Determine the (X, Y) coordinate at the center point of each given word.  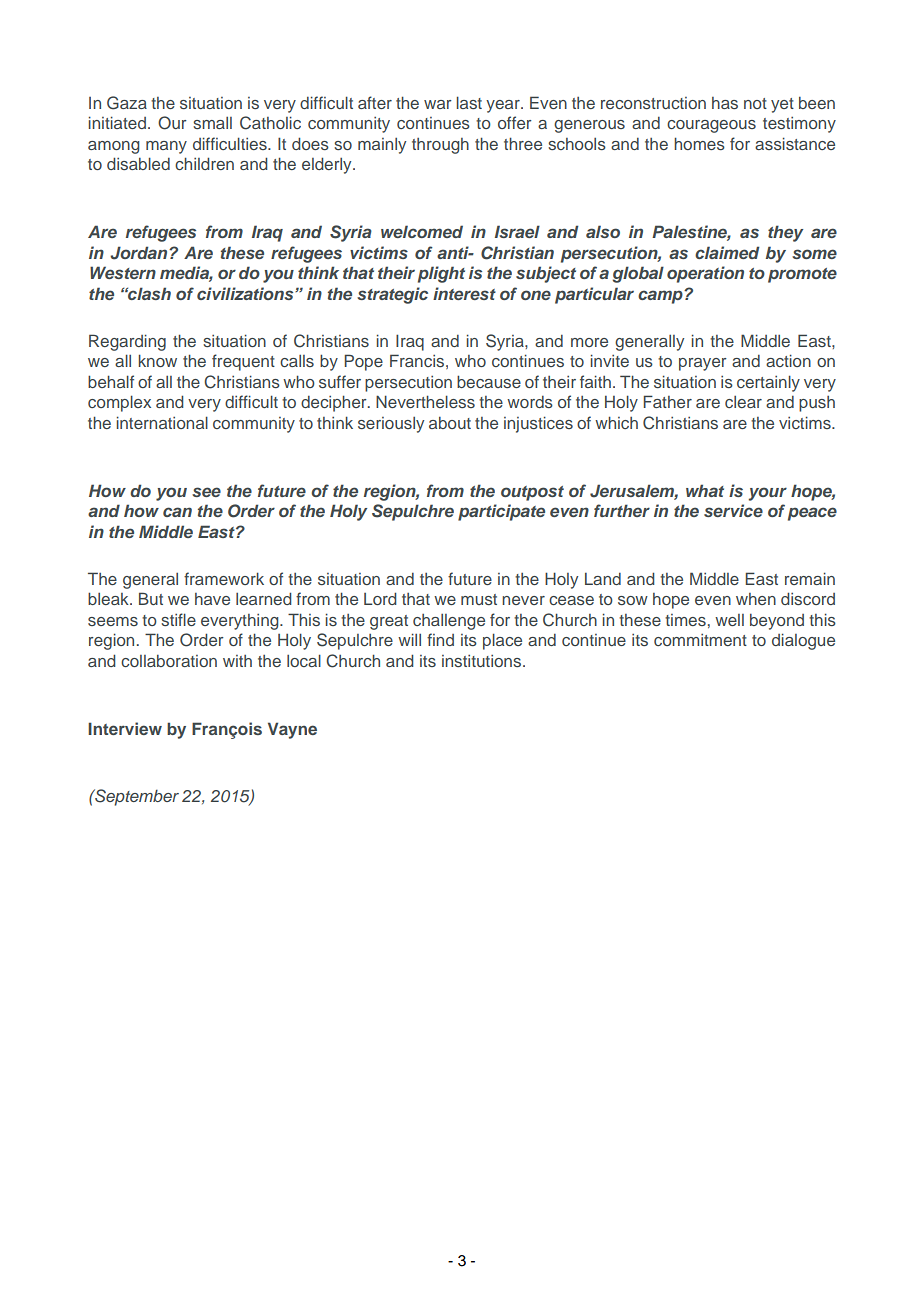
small (212, 123)
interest (464, 293)
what (705, 490)
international (162, 422)
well (729, 620)
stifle (178, 619)
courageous (711, 126)
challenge (449, 622)
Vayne (292, 730)
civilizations (246, 293)
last (469, 102)
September (136, 797)
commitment (700, 640)
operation (705, 274)
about (450, 423)
